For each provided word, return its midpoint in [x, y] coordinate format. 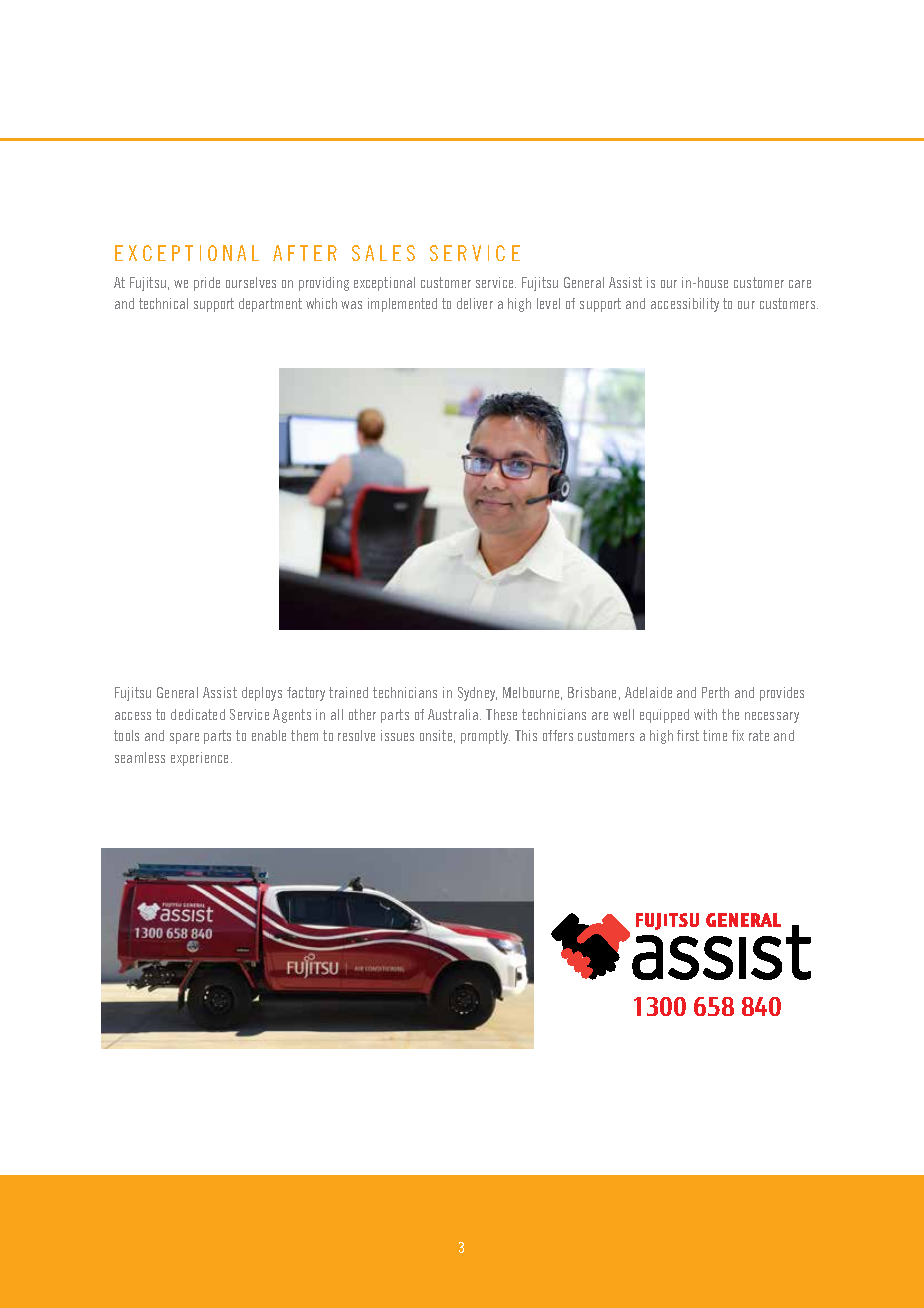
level [548, 303]
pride [207, 284]
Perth [715, 692]
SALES [383, 253]
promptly [485, 737]
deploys [262, 694]
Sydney [477, 694]
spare [184, 738]
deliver [475, 303]
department [270, 305]
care [800, 284]
